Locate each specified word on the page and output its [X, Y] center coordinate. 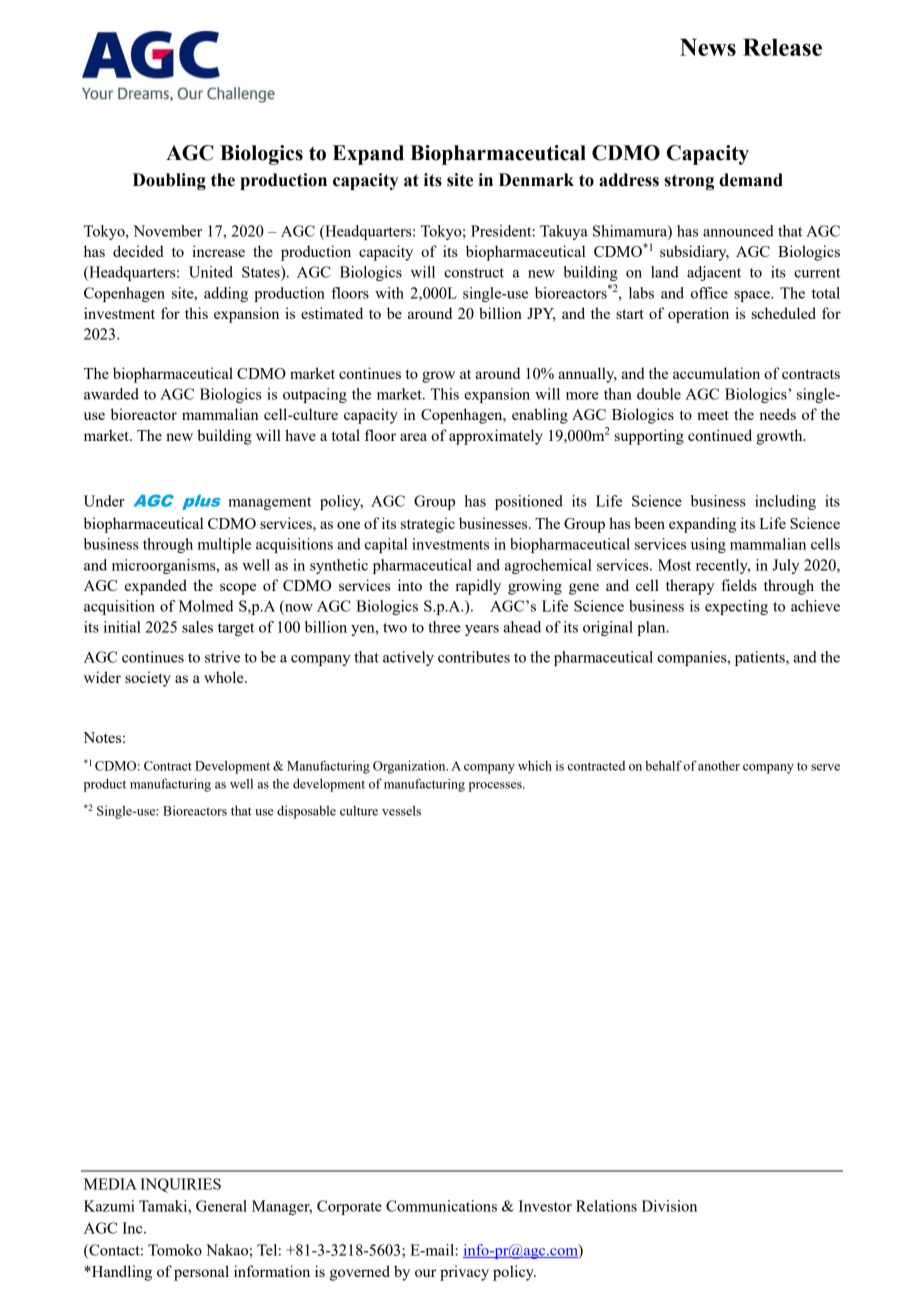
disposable [306, 812]
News [708, 47]
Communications [441, 1206]
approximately [496, 437]
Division [669, 1206]
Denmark [536, 180]
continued [720, 435]
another [719, 765]
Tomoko [175, 1250]
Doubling [169, 181]
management [269, 503]
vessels [401, 810]
